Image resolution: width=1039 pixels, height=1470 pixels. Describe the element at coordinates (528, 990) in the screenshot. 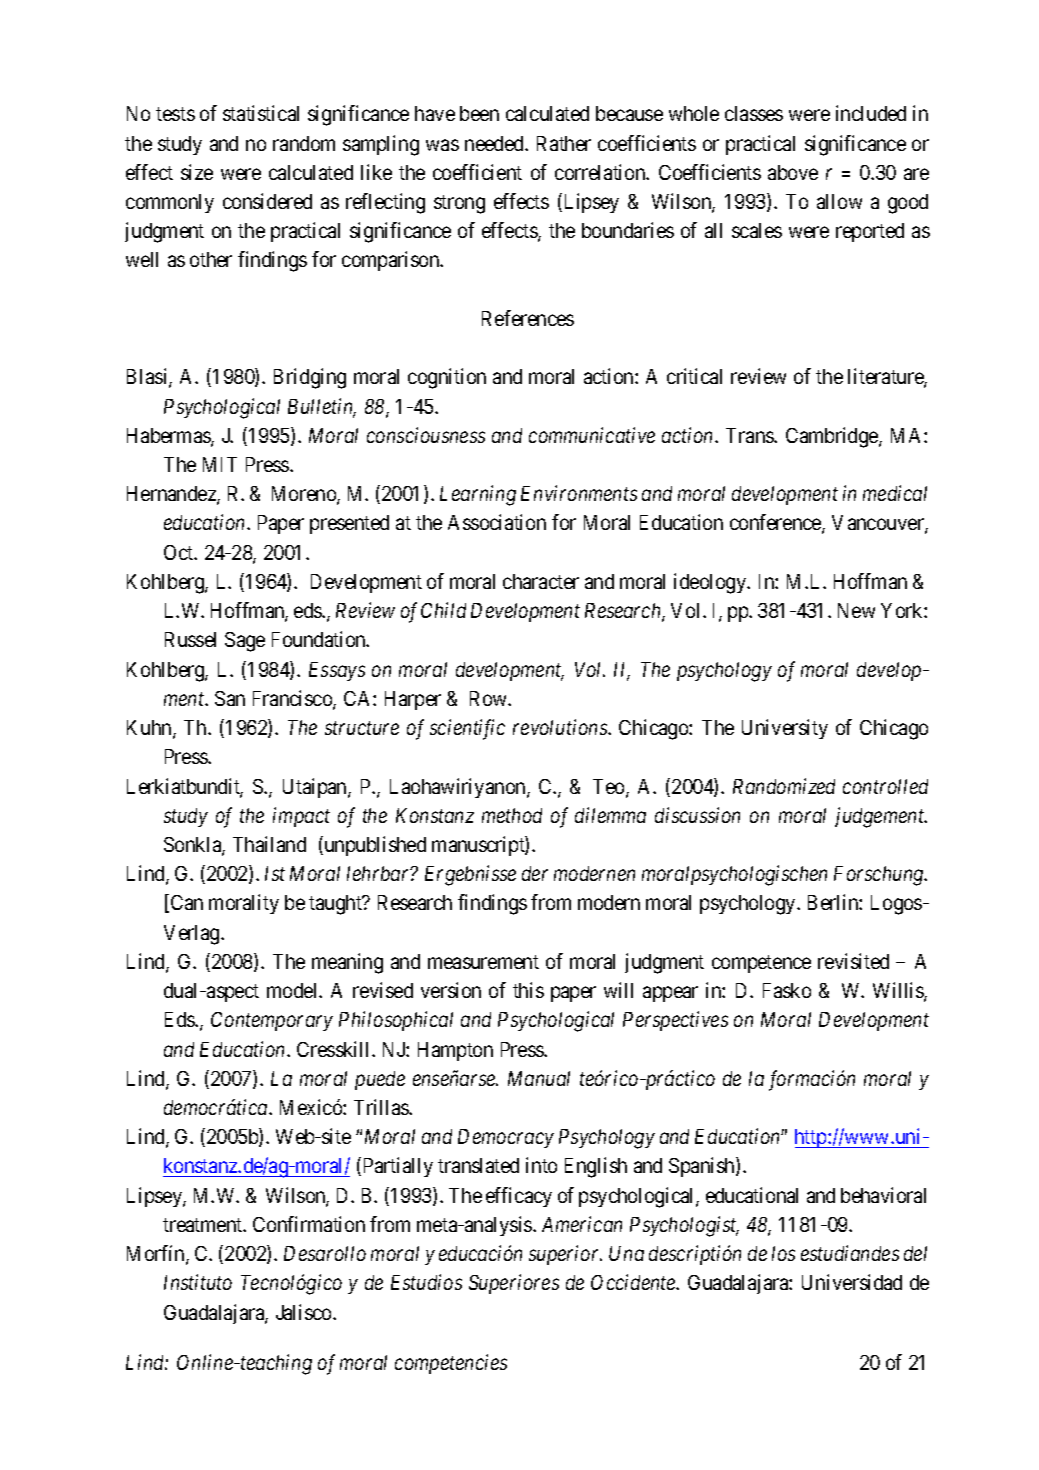

I see `this` at that location.
